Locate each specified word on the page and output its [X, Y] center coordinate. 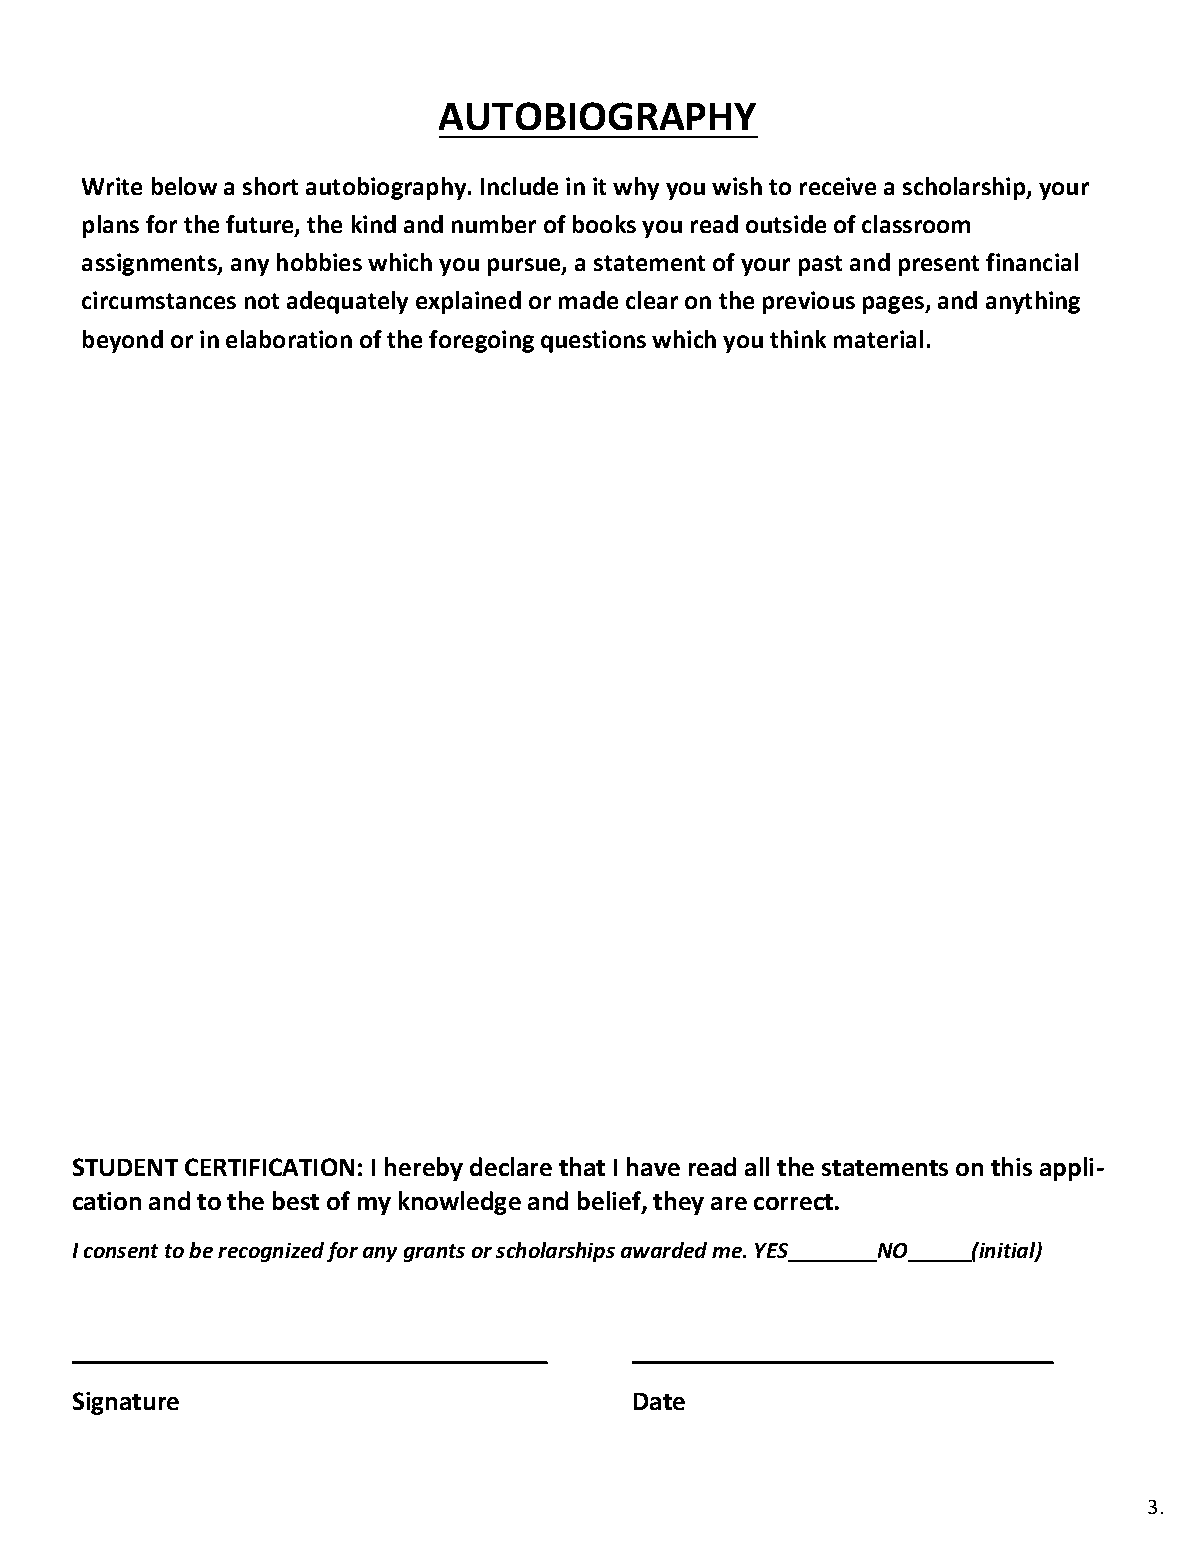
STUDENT [125, 1167]
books [604, 224]
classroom [916, 224]
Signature [126, 1403]
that [582, 1166]
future [261, 225]
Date [659, 1401]
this [1011, 1166]
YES [773, 1252]
